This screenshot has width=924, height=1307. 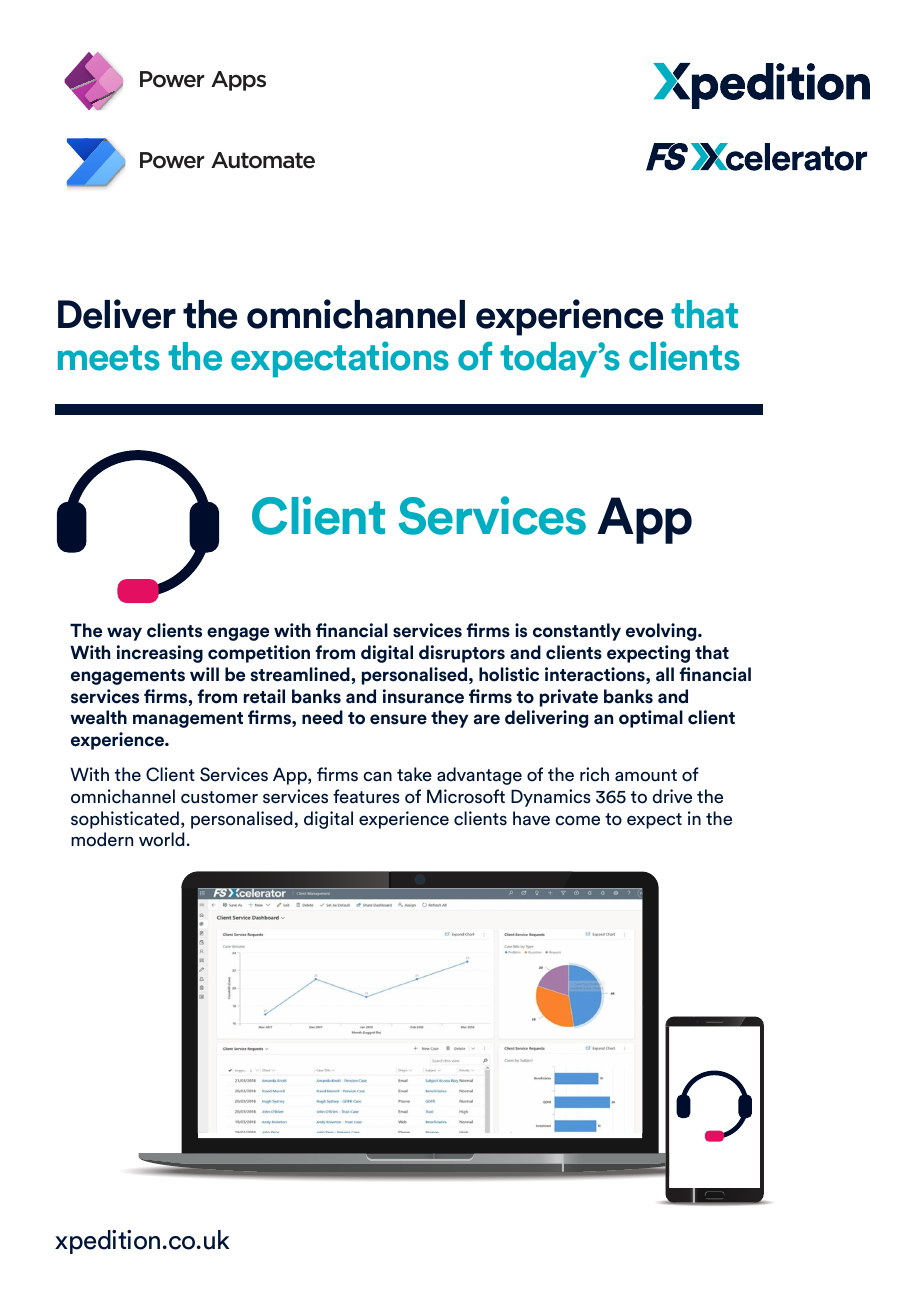 I want to click on Automate, so click(x=263, y=160).
